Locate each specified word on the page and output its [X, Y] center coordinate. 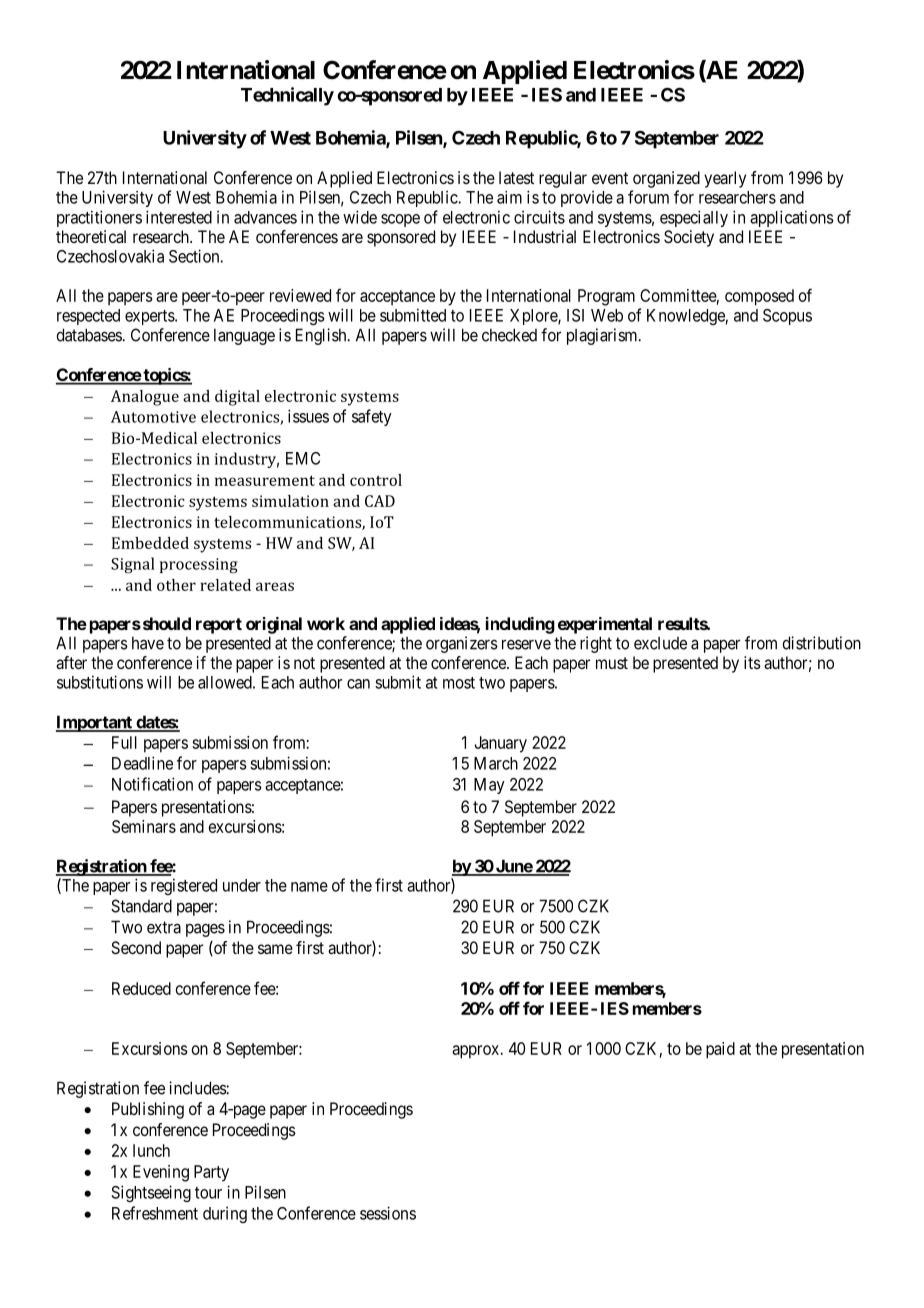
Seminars [144, 826]
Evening [161, 1173]
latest [516, 177]
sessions [388, 1213]
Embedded [150, 543]
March [496, 763]
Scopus [787, 317]
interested [179, 217]
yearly [725, 179]
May [489, 786]
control [376, 480]
